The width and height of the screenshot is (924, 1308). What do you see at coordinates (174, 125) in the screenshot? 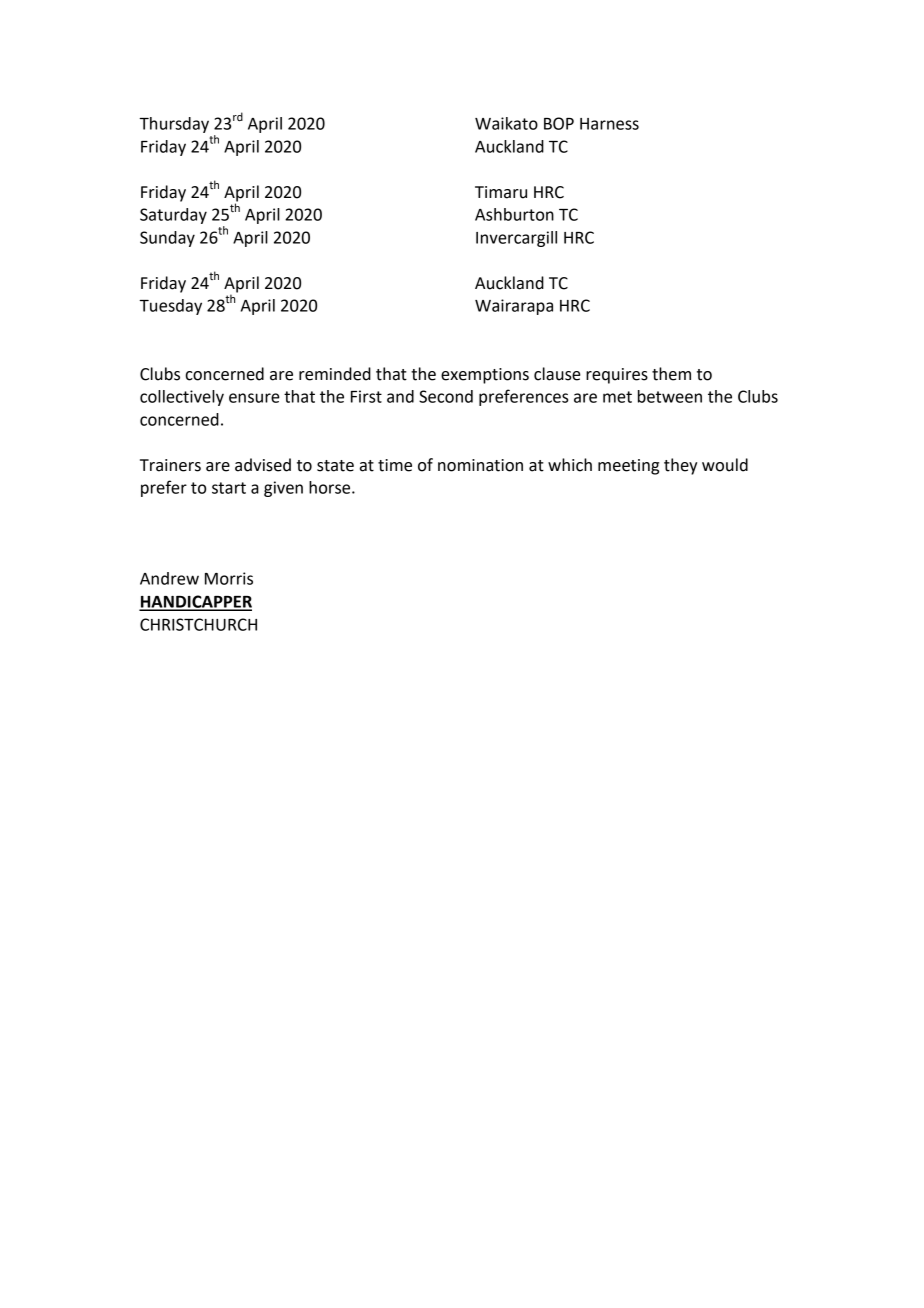
I see `Thursday` at bounding box center [174, 125].
